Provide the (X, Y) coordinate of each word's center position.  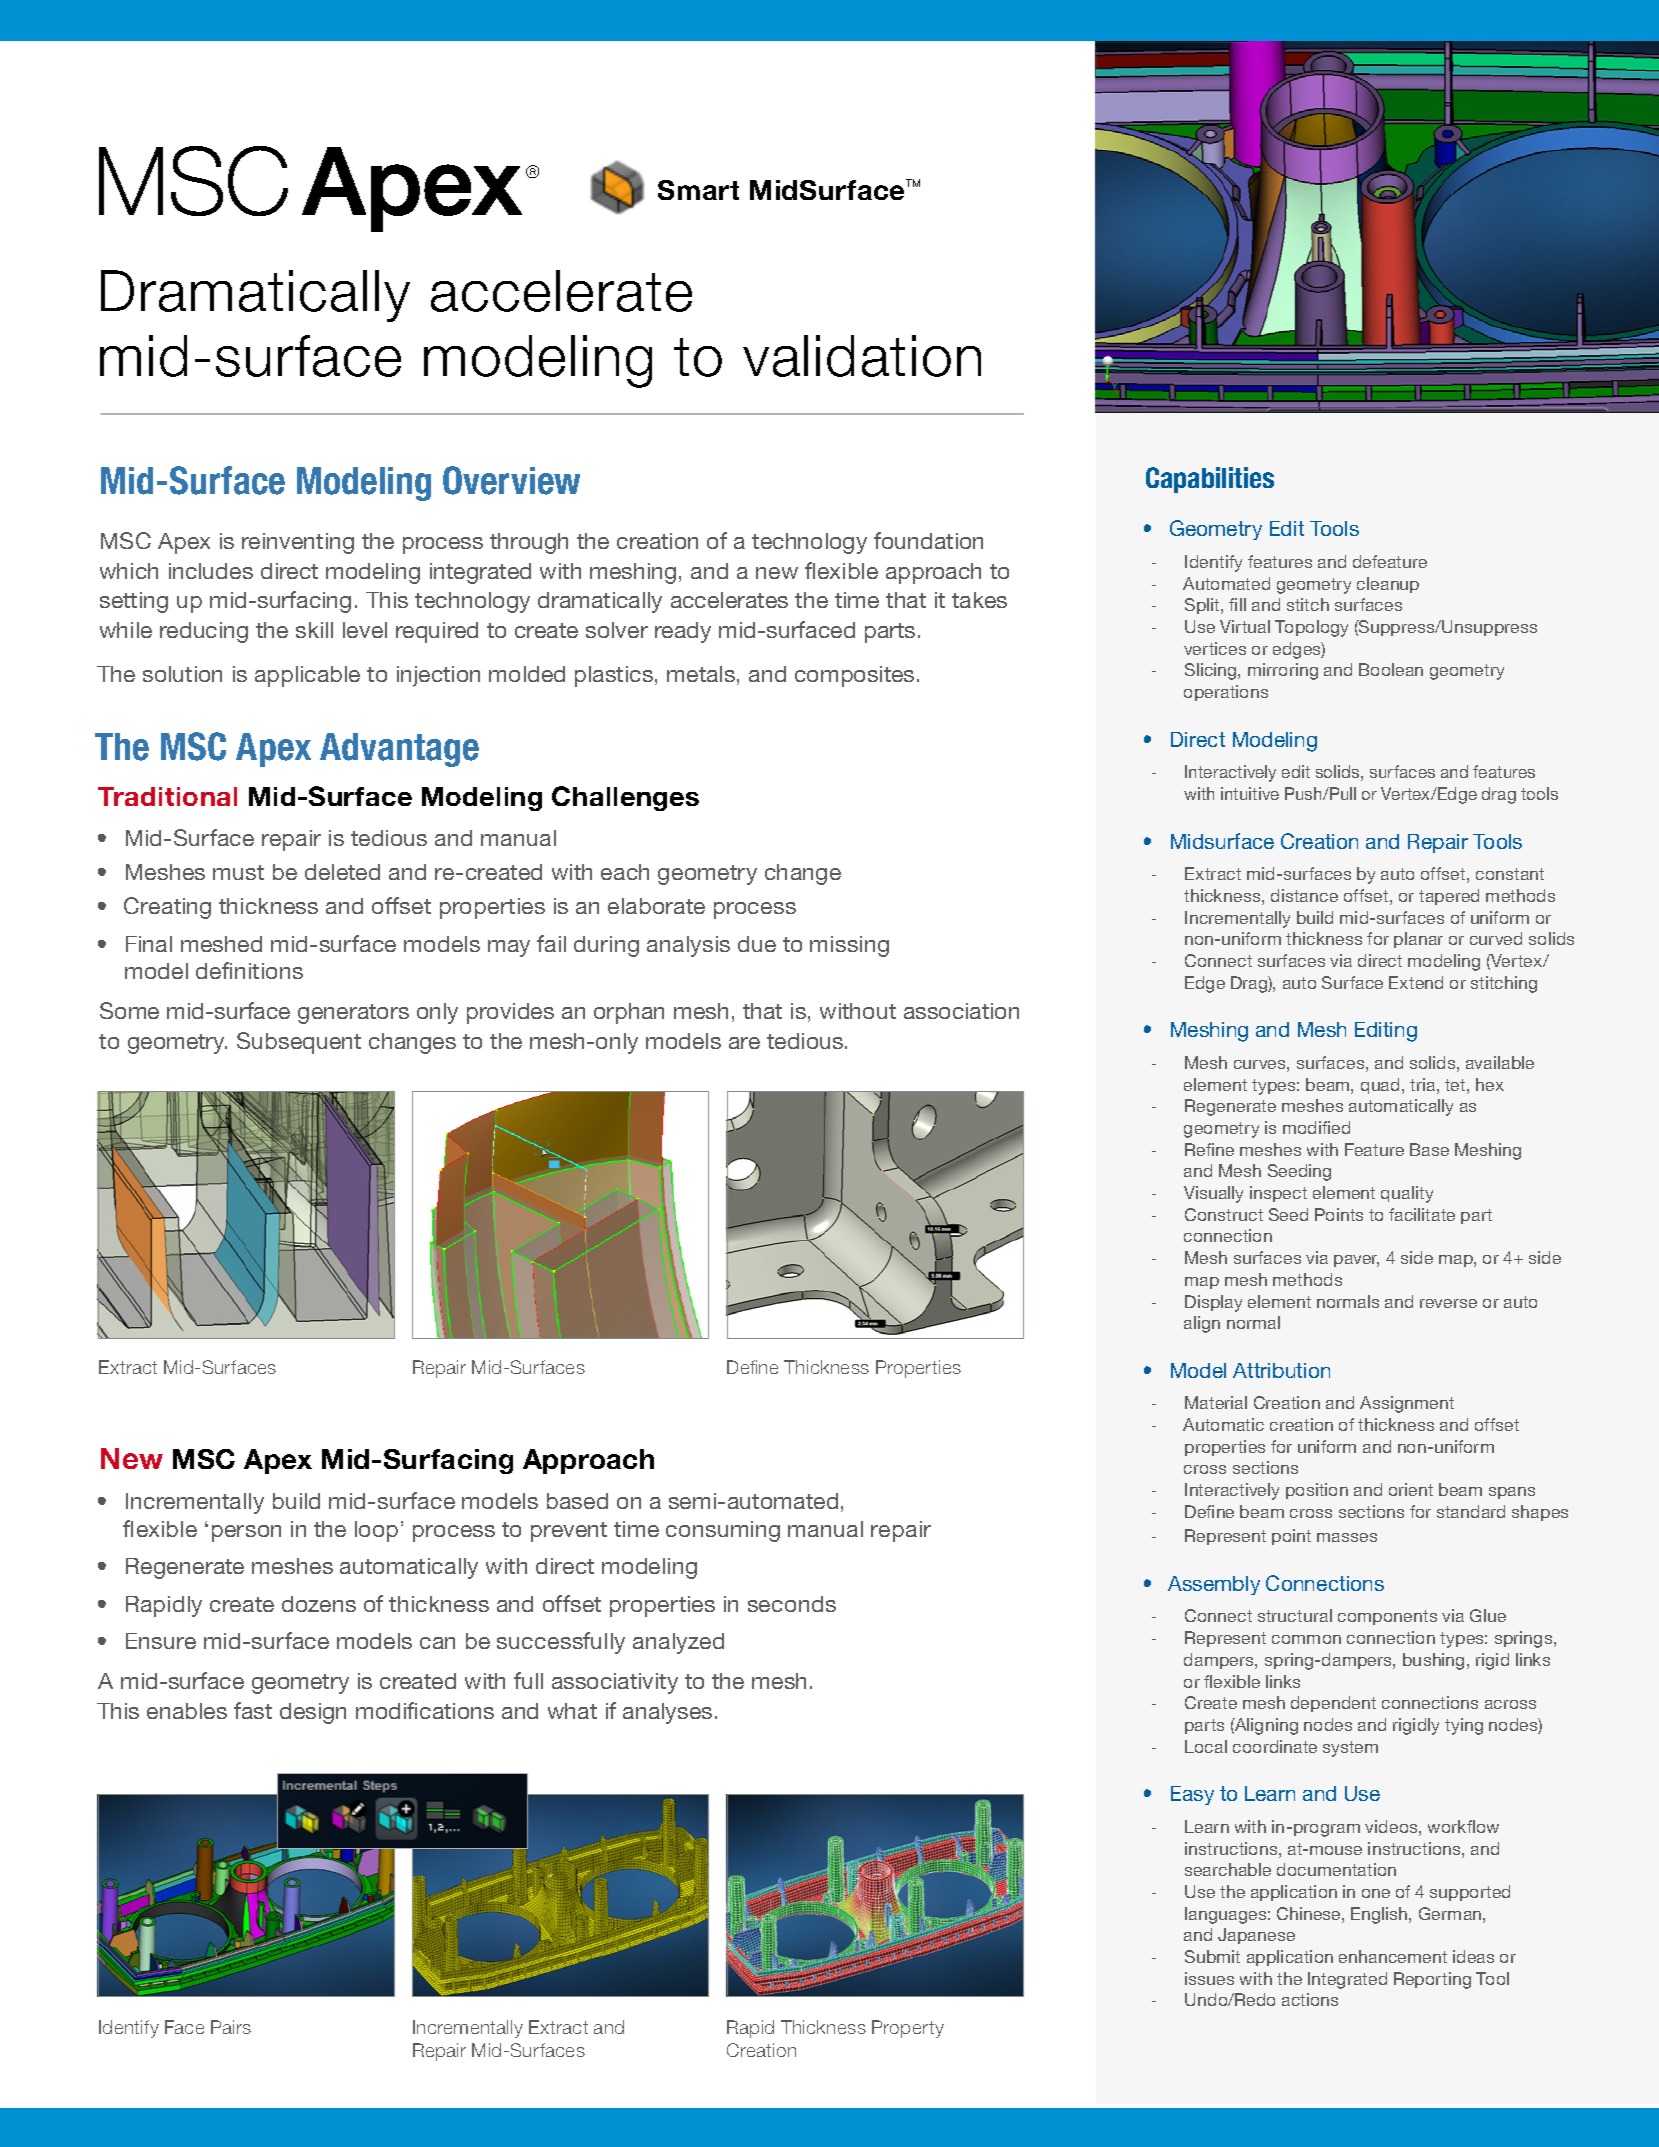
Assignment (1407, 1404)
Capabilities (1210, 480)
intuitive (1250, 793)
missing (849, 946)
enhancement (1393, 1956)
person (246, 1533)
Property (908, 2029)
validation (862, 356)
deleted (342, 872)
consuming (723, 1531)
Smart (698, 190)
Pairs (231, 2027)
